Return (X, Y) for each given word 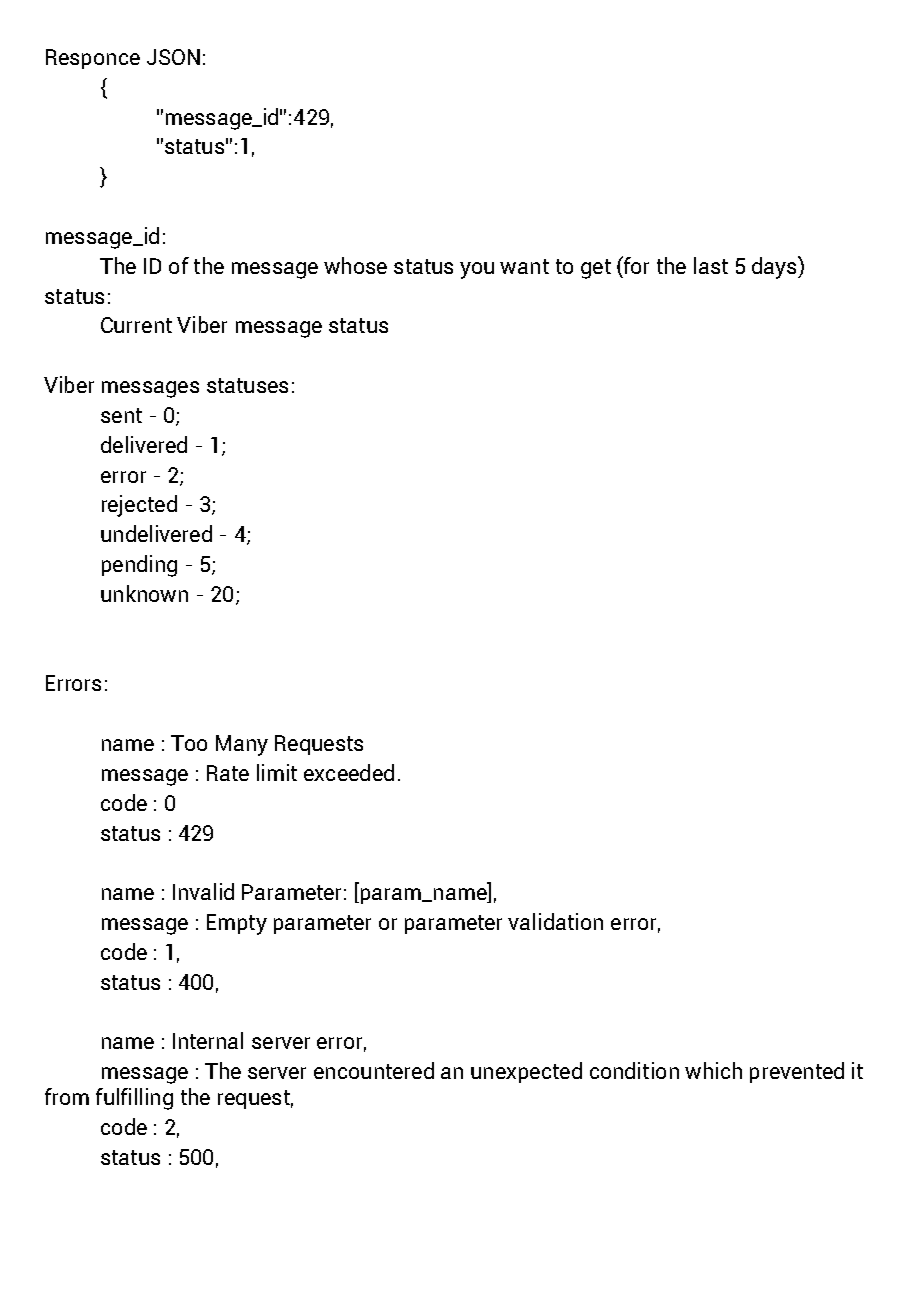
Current (136, 325)
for (635, 266)
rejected (139, 506)
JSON (173, 57)
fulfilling (134, 1099)
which (713, 1070)
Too (189, 743)
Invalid (203, 891)
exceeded (349, 772)
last (711, 265)
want (524, 266)
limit (277, 772)
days (775, 267)
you (477, 270)
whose (355, 265)
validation (555, 921)
